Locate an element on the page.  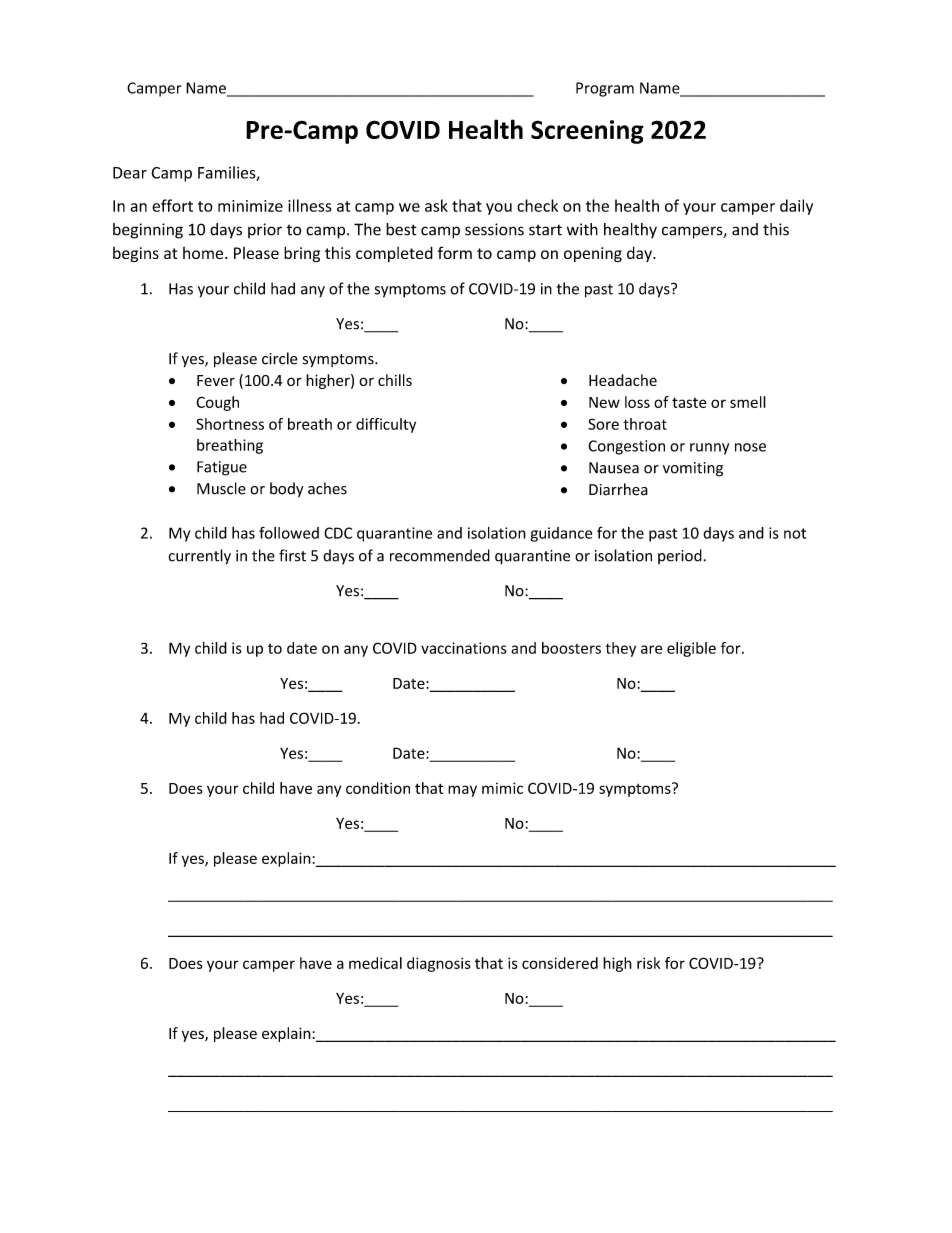
eligible is located at coordinates (691, 649).
